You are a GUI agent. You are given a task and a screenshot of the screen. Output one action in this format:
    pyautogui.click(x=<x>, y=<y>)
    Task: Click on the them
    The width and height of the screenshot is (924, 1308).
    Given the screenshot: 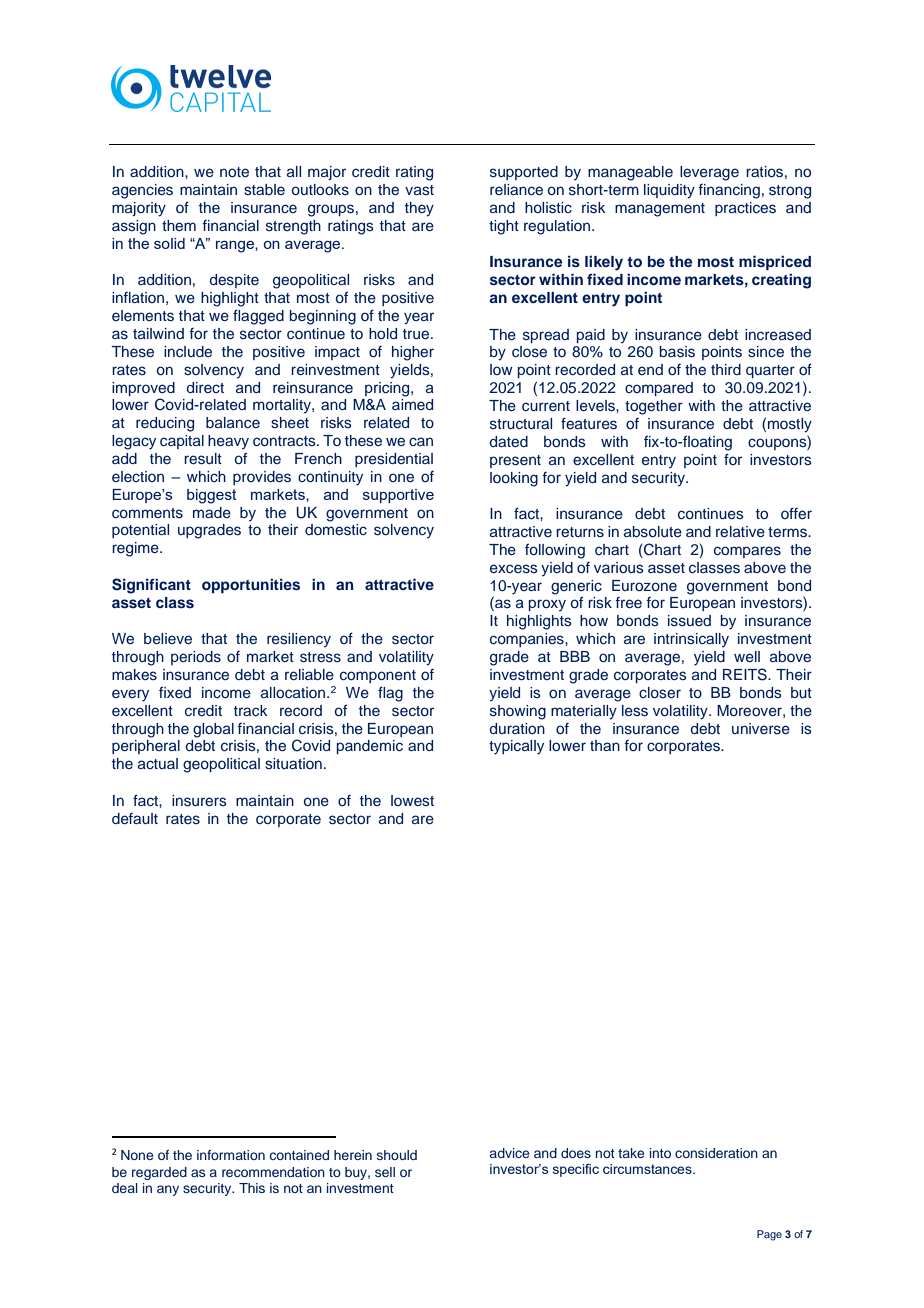 What is the action you would take?
    pyautogui.click(x=179, y=225)
